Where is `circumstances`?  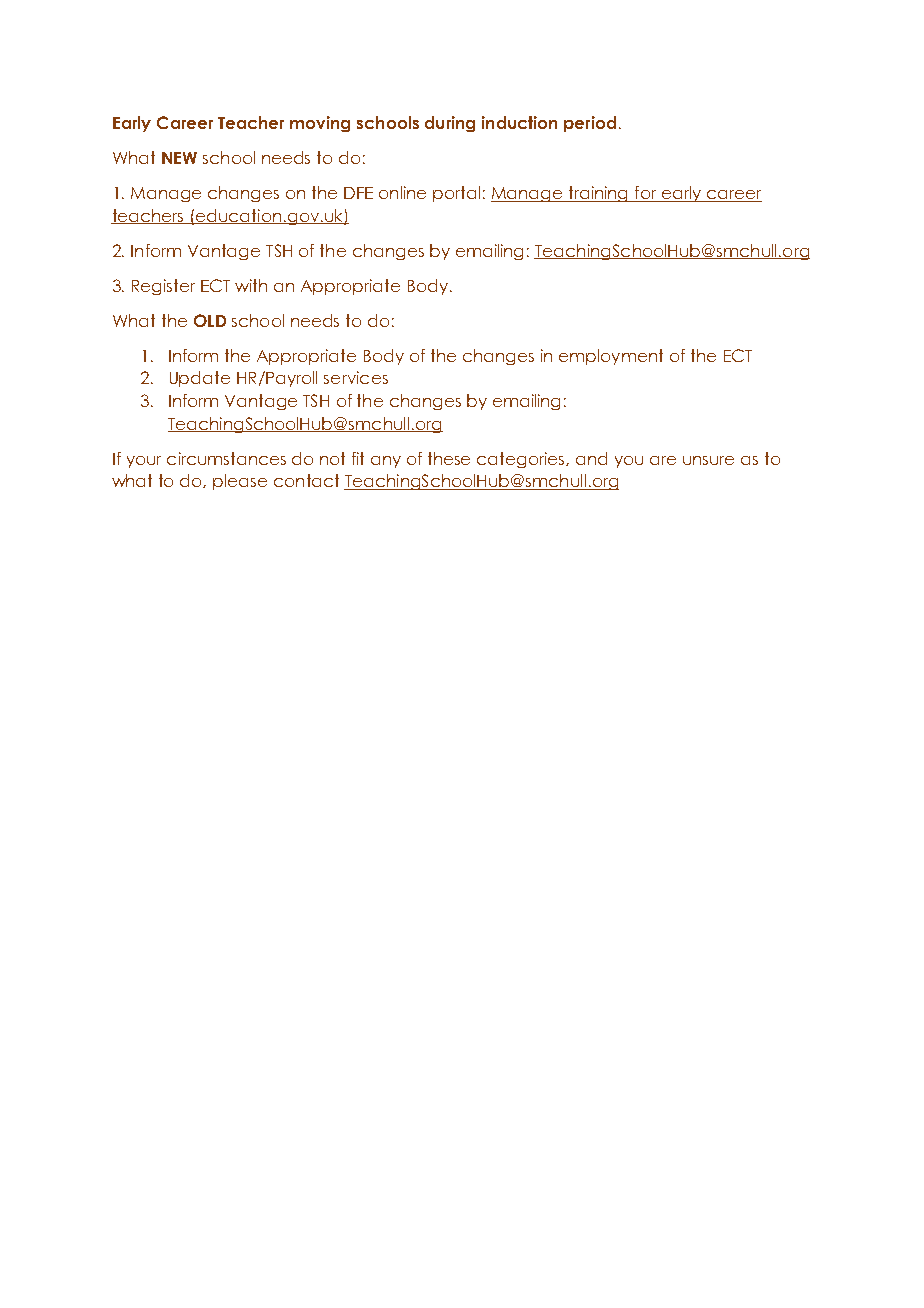 circumstances is located at coordinates (226, 458).
